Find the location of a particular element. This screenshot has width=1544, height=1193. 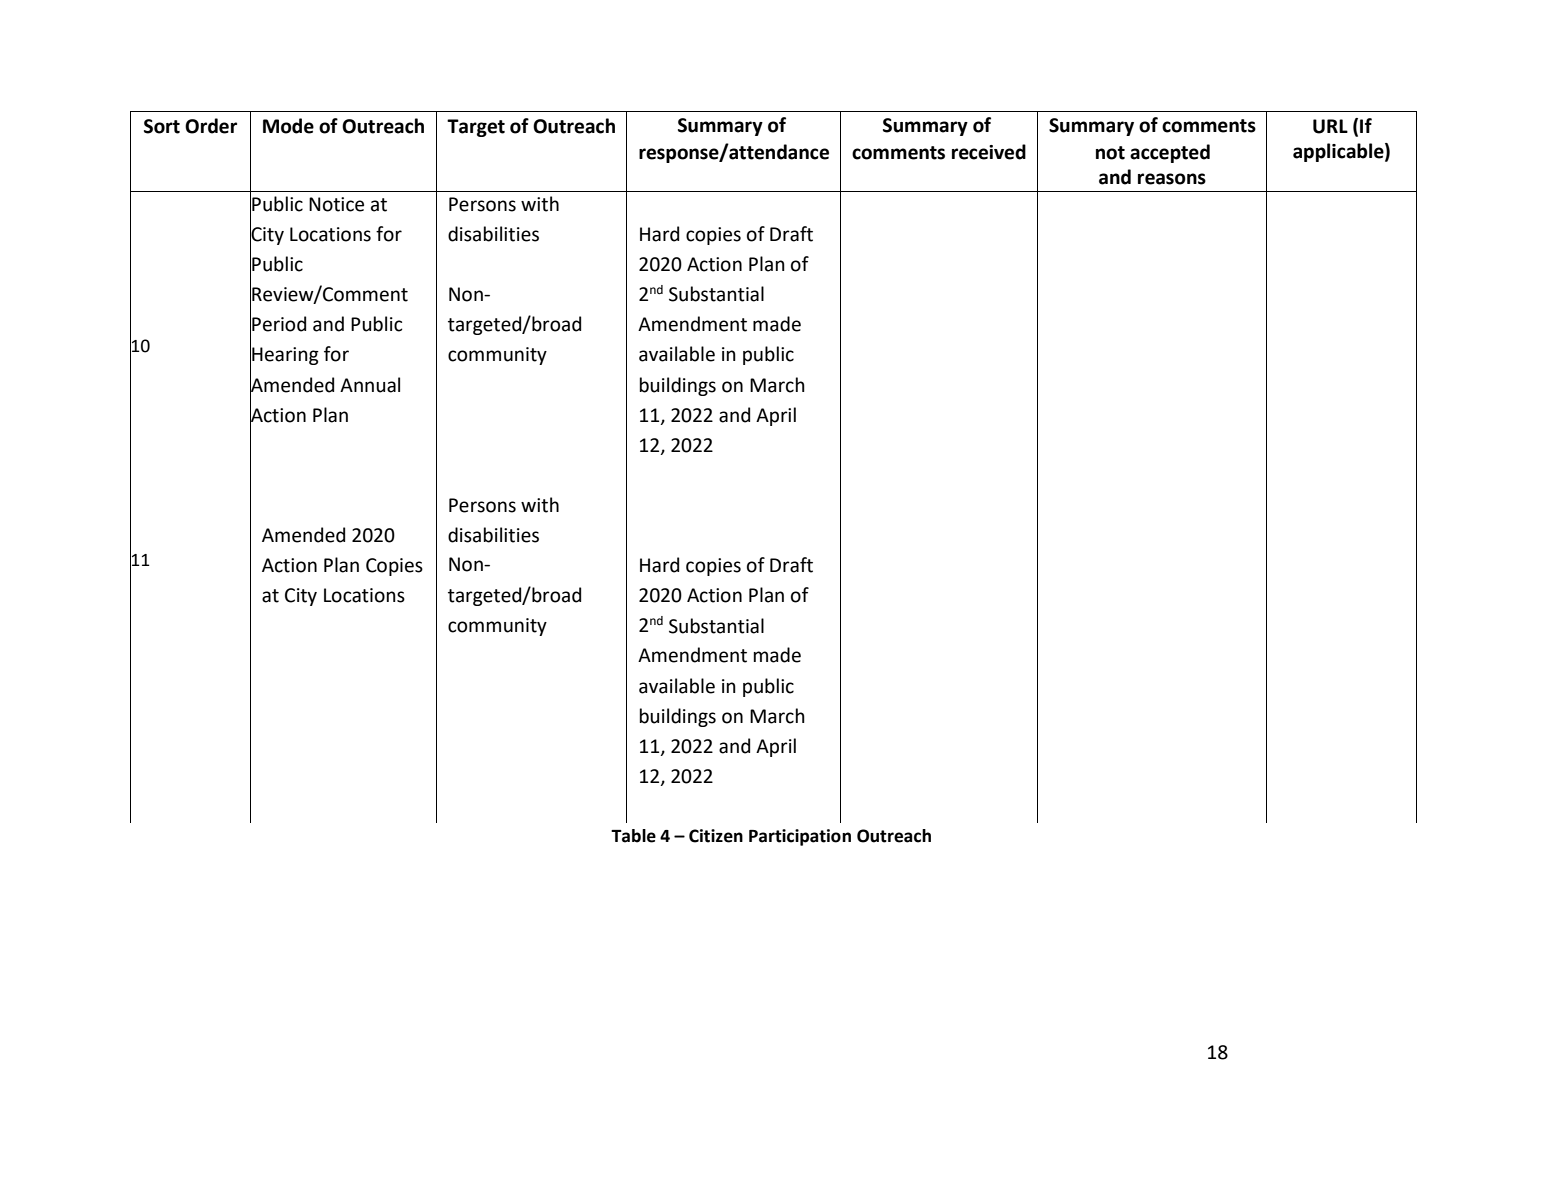

Citizen is located at coordinates (716, 836).
